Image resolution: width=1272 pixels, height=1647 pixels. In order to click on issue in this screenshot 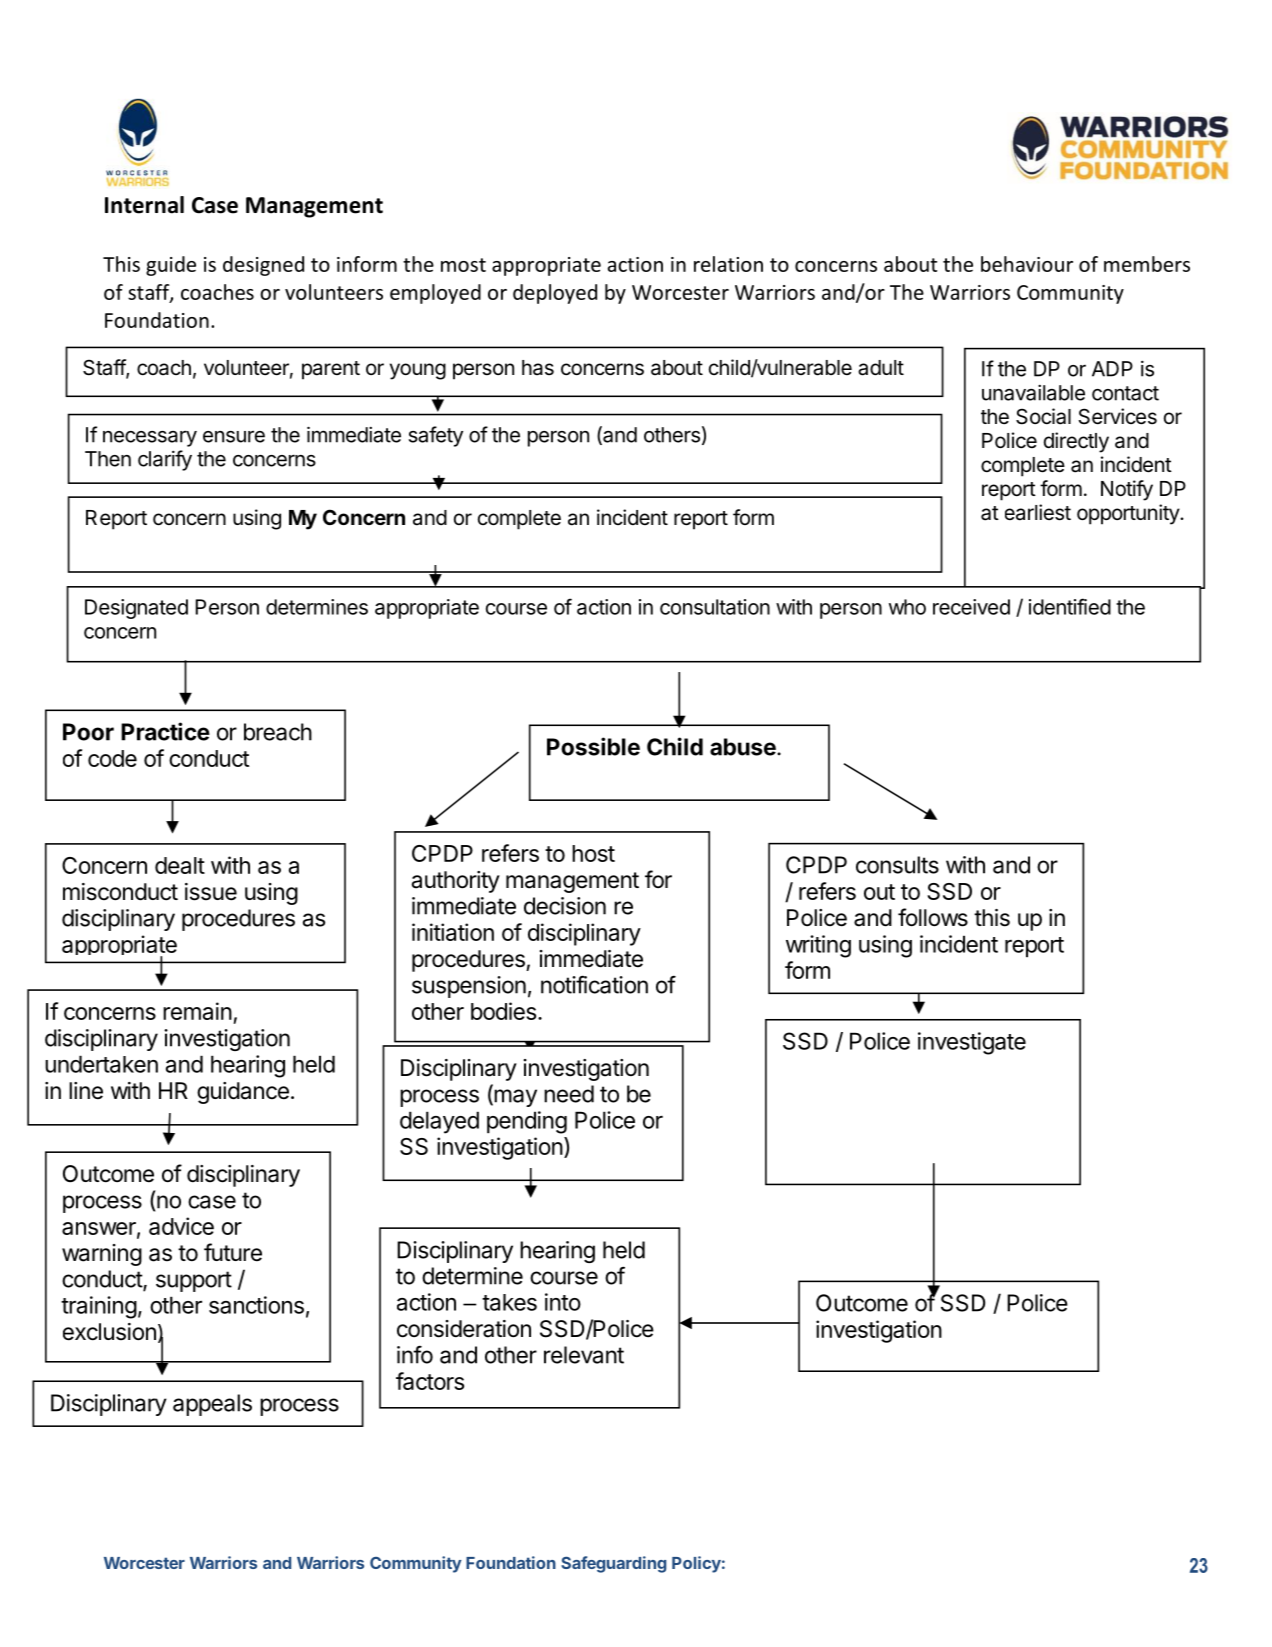, I will do `click(211, 892)`.
